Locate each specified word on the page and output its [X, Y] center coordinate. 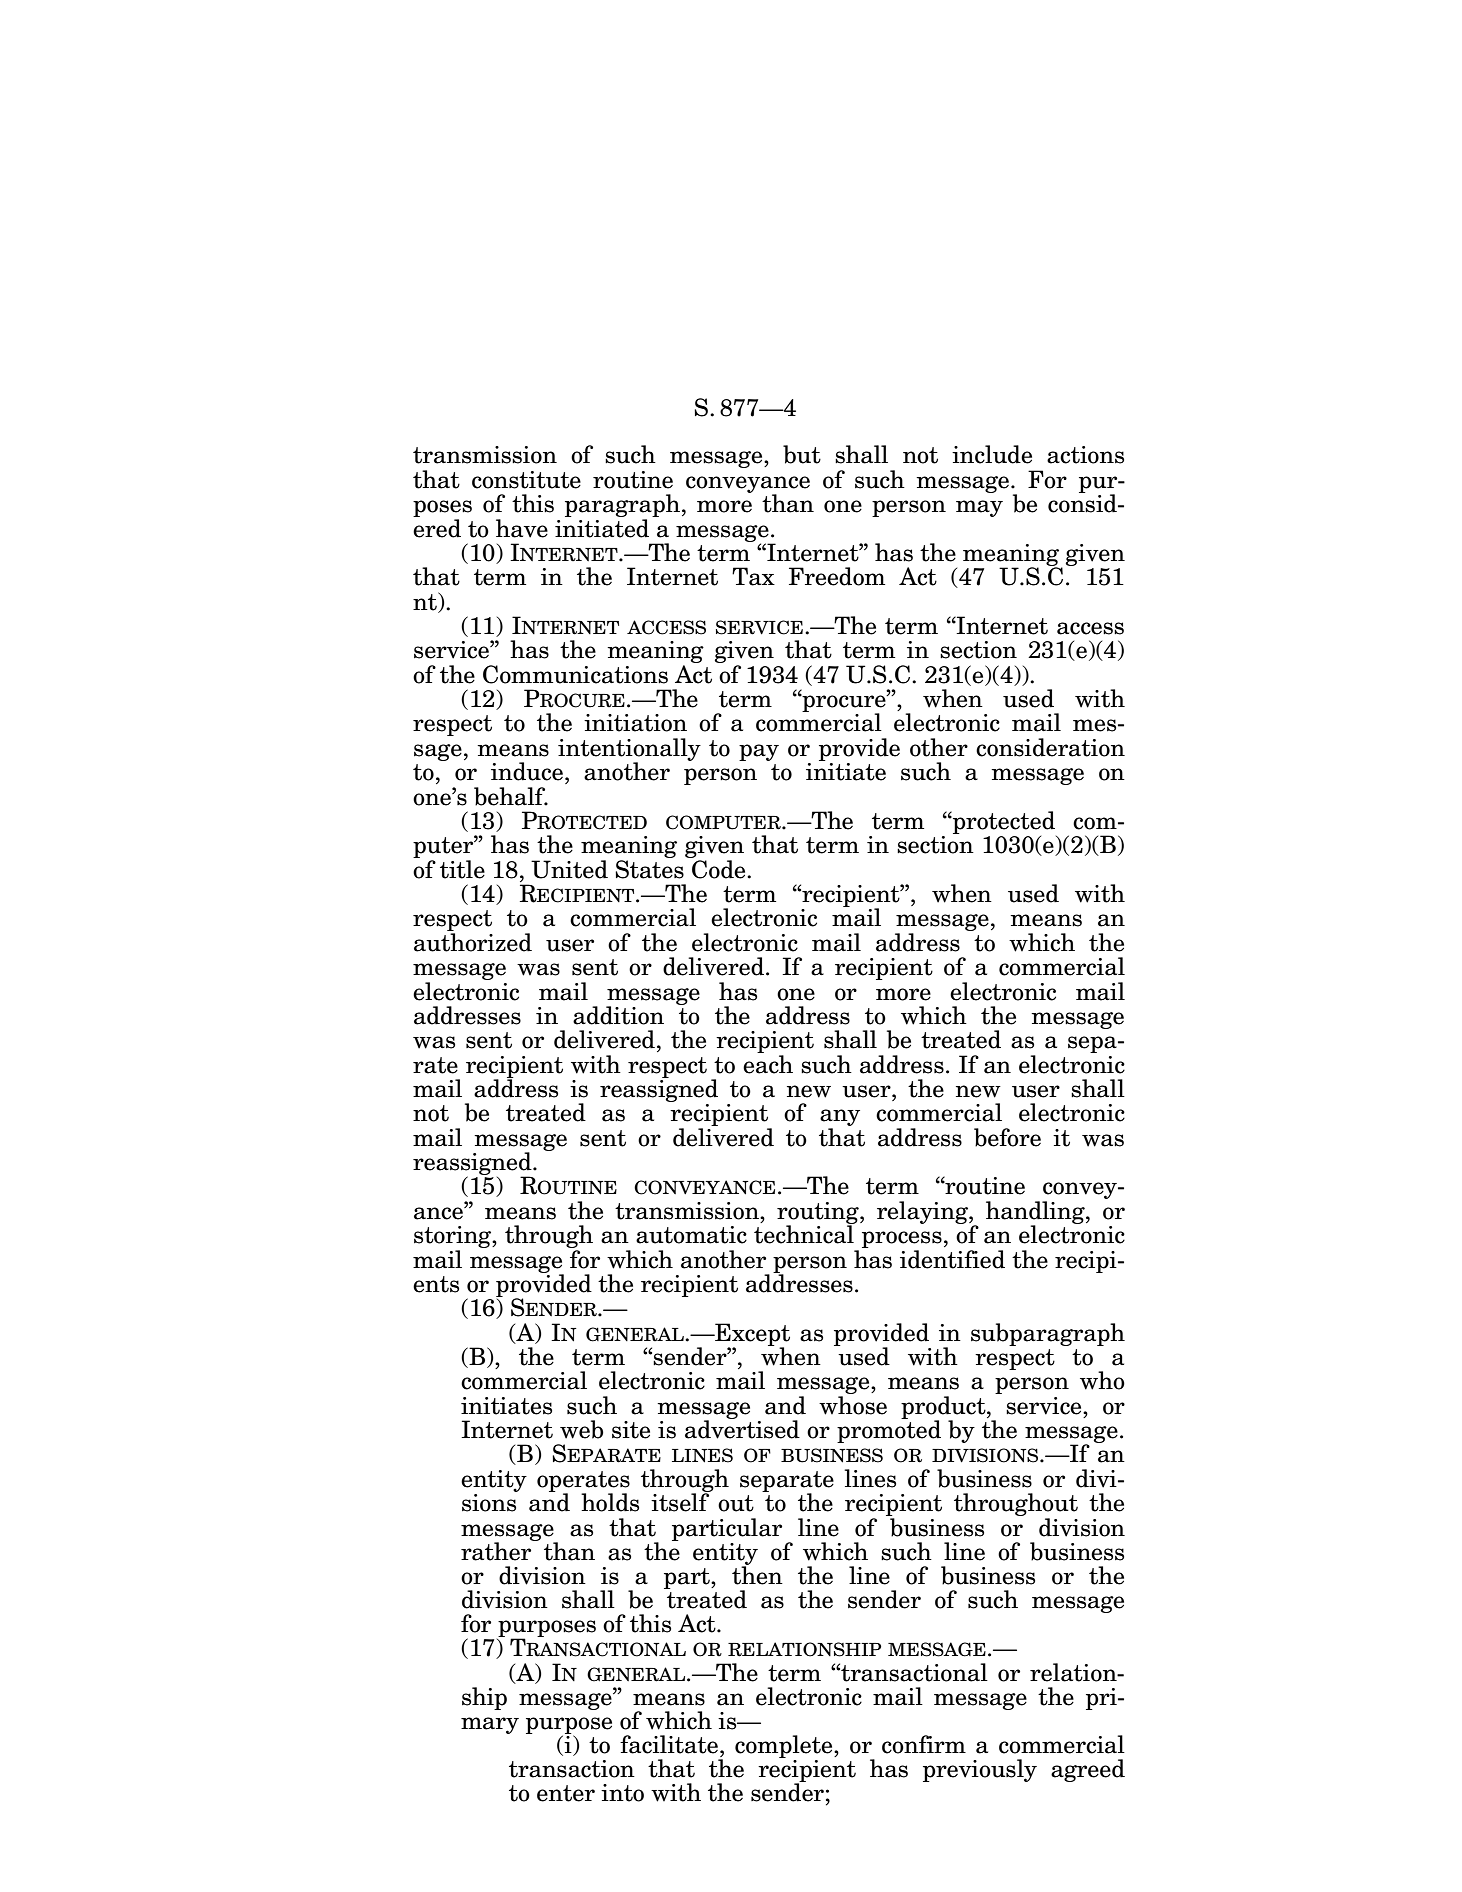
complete [785, 1746]
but [802, 454]
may [979, 508]
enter [566, 1793]
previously [980, 1770]
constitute [526, 480]
